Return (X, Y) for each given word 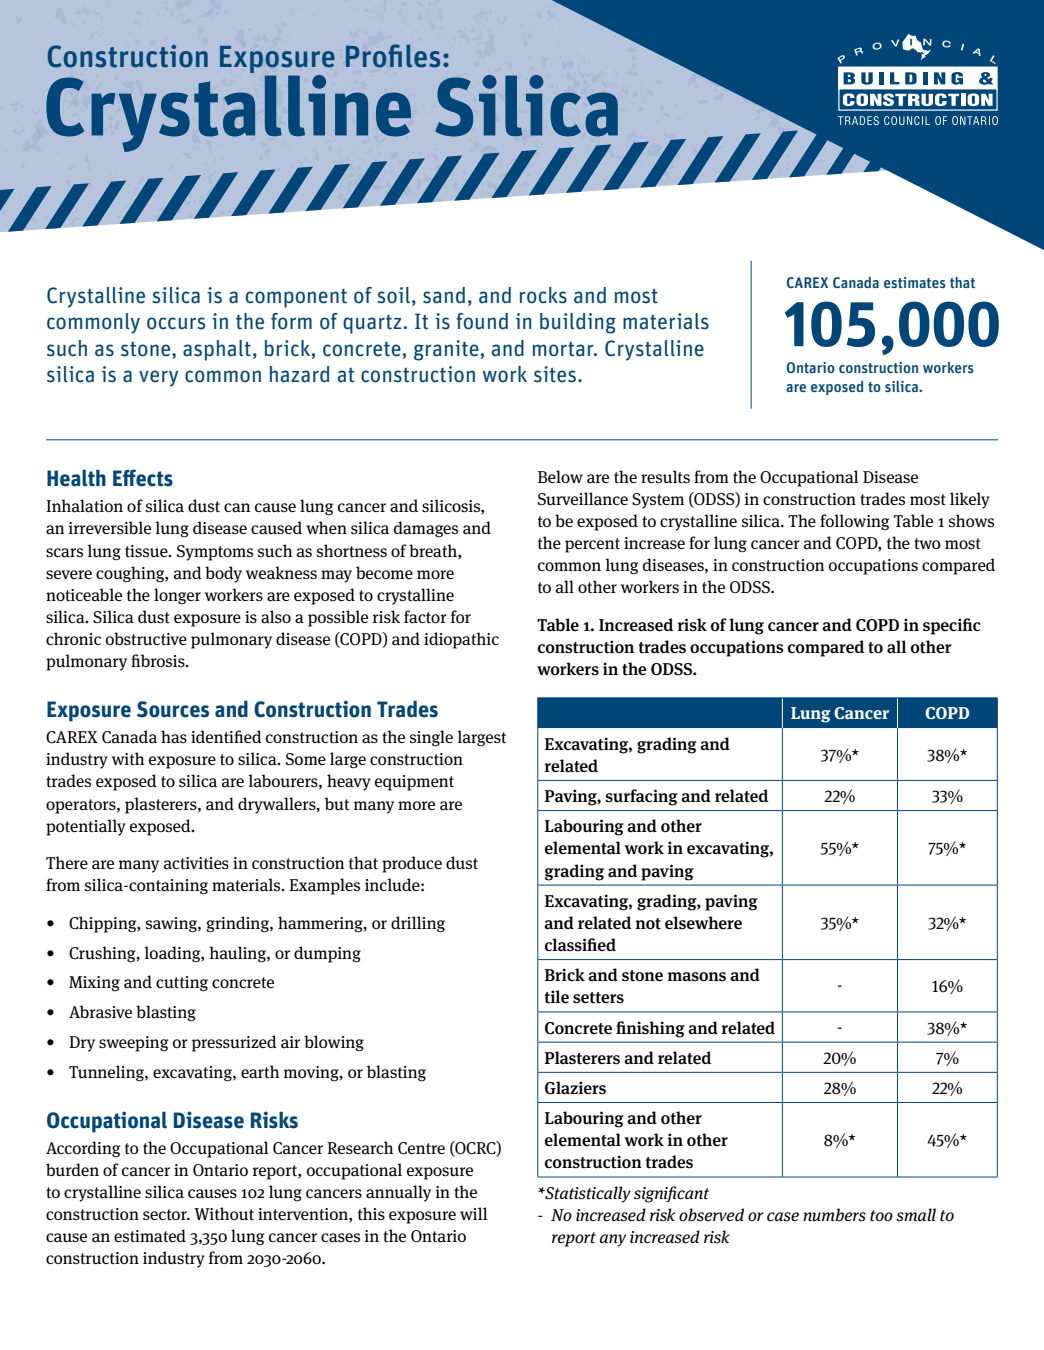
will (474, 1213)
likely (970, 500)
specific (952, 626)
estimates (915, 282)
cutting (182, 984)
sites (555, 374)
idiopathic (461, 640)
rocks (543, 295)
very (158, 378)
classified (580, 945)
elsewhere (703, 923)
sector (166, 1214)
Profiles (393, 56)
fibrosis (159, 661)
